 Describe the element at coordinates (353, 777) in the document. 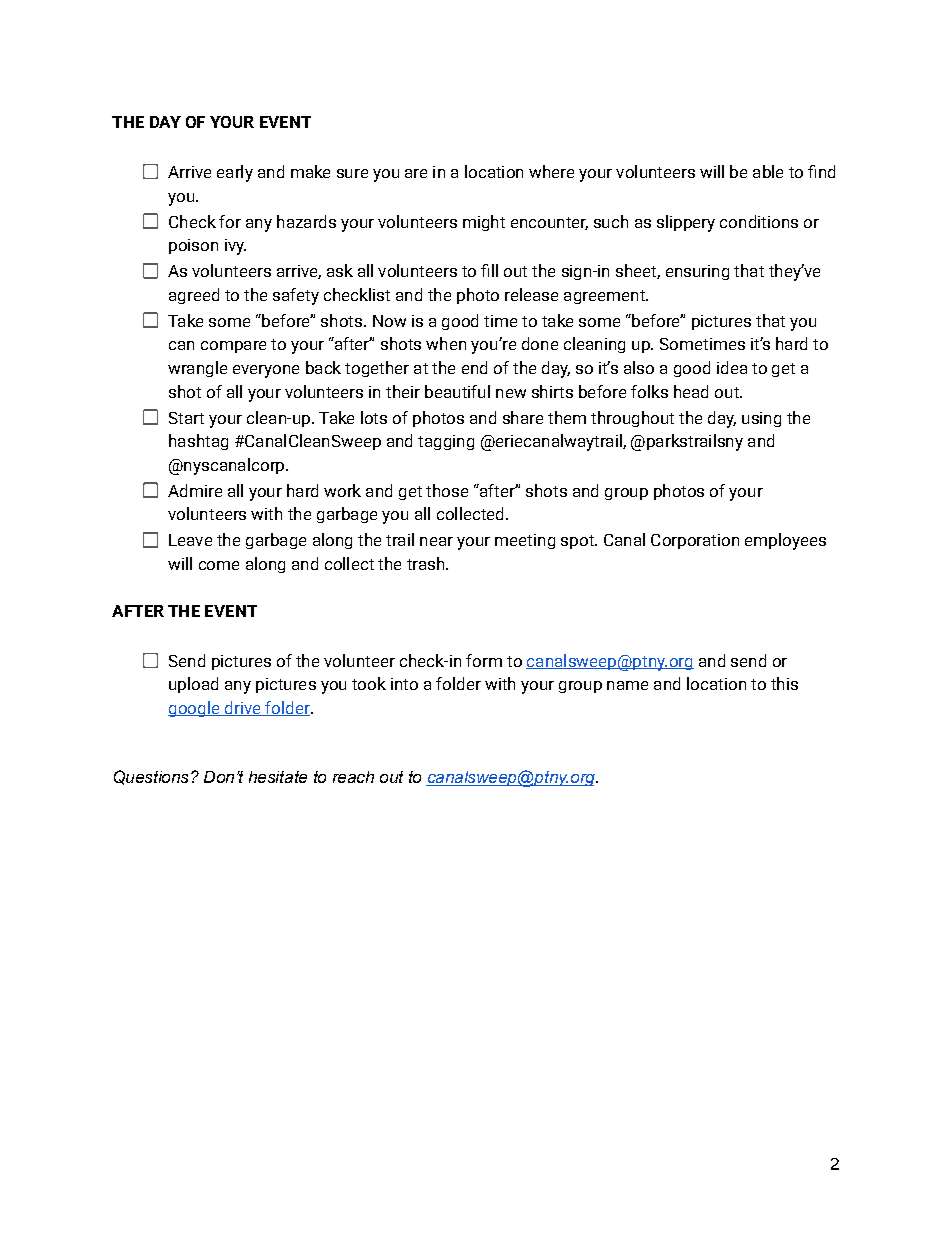

I see `reach` at that location.
